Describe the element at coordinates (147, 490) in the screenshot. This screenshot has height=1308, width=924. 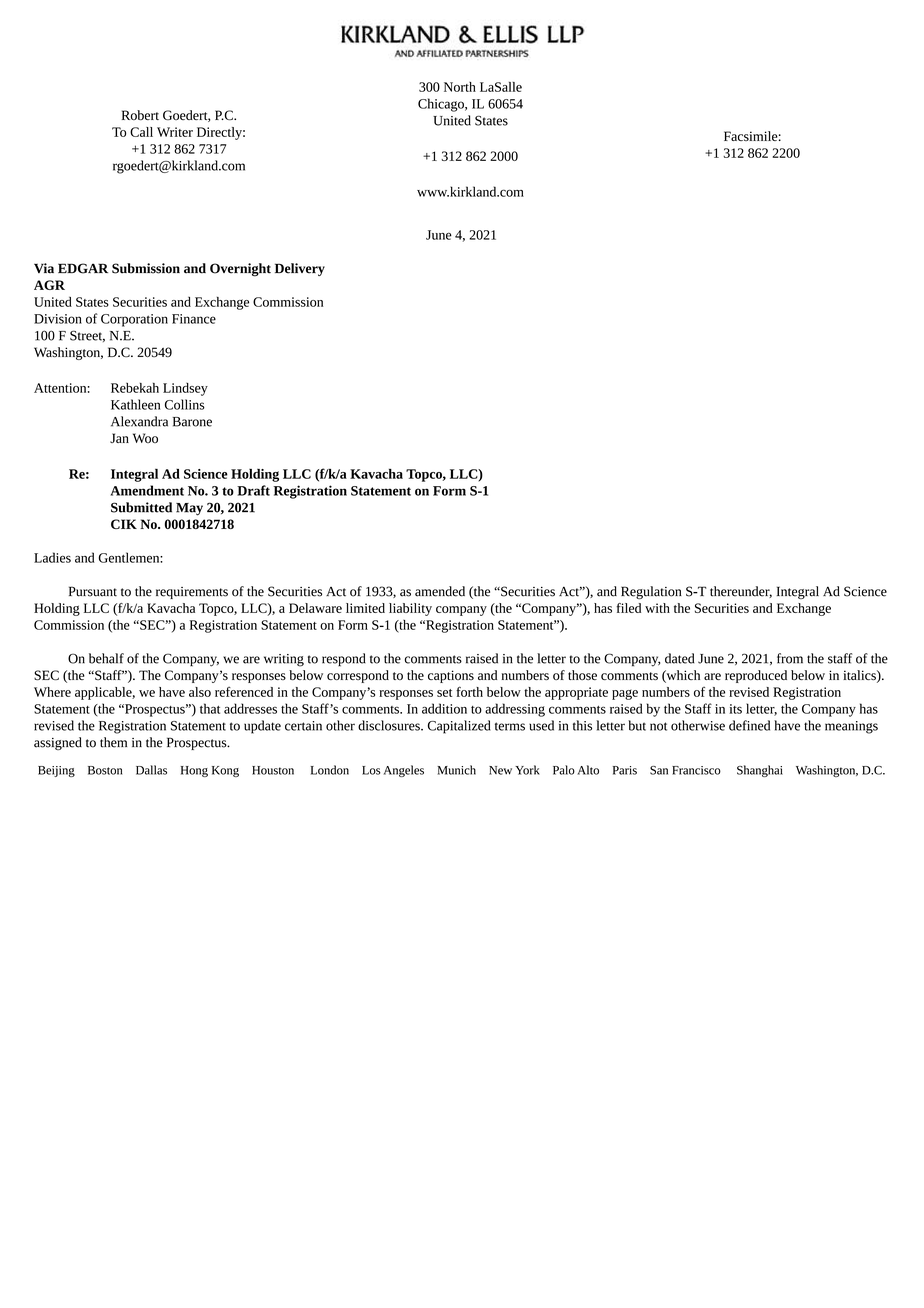
I see `Amendment` at that location.
